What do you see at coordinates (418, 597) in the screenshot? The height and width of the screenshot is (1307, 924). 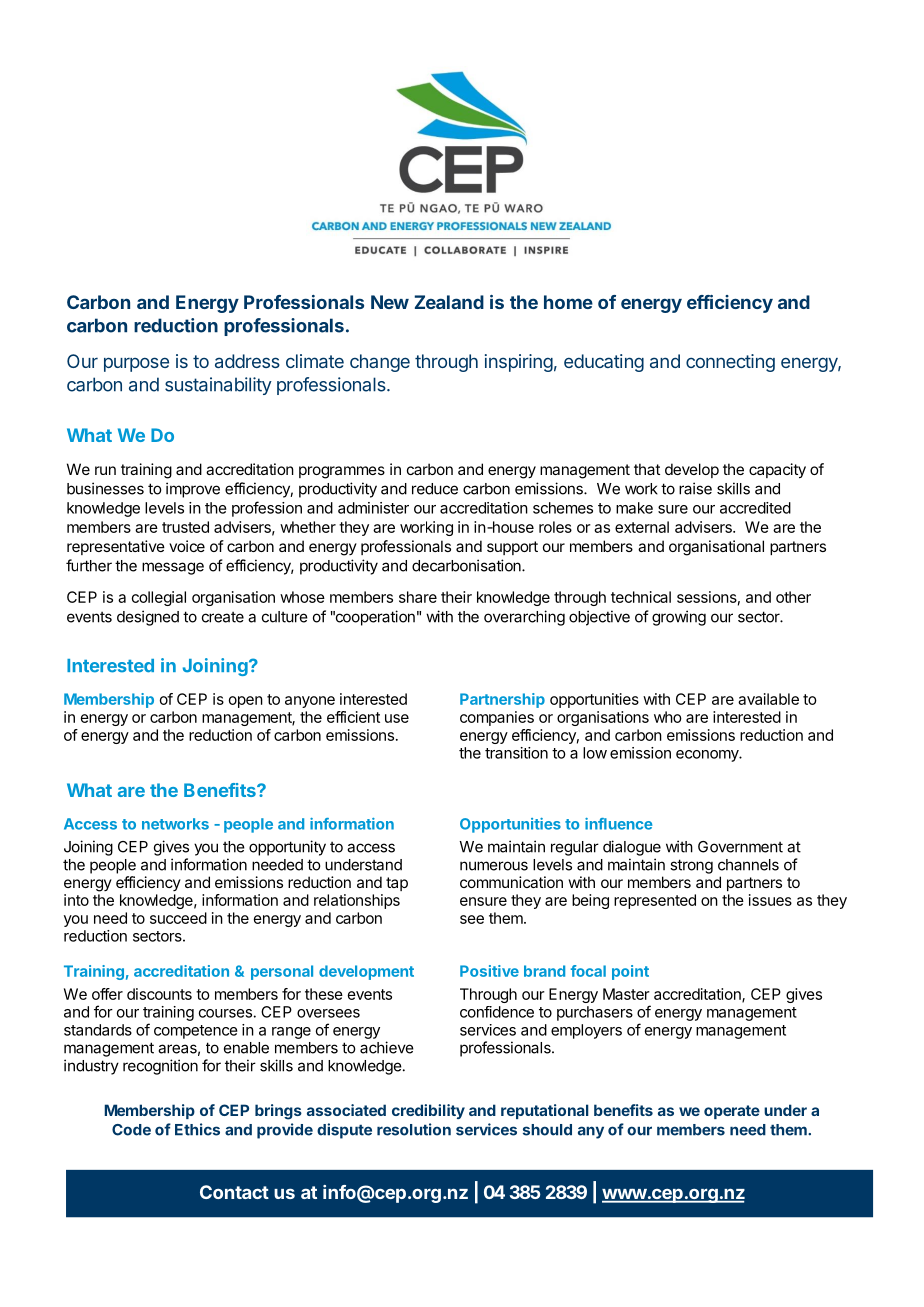 I see `share` at bounding box center [418, 597].
